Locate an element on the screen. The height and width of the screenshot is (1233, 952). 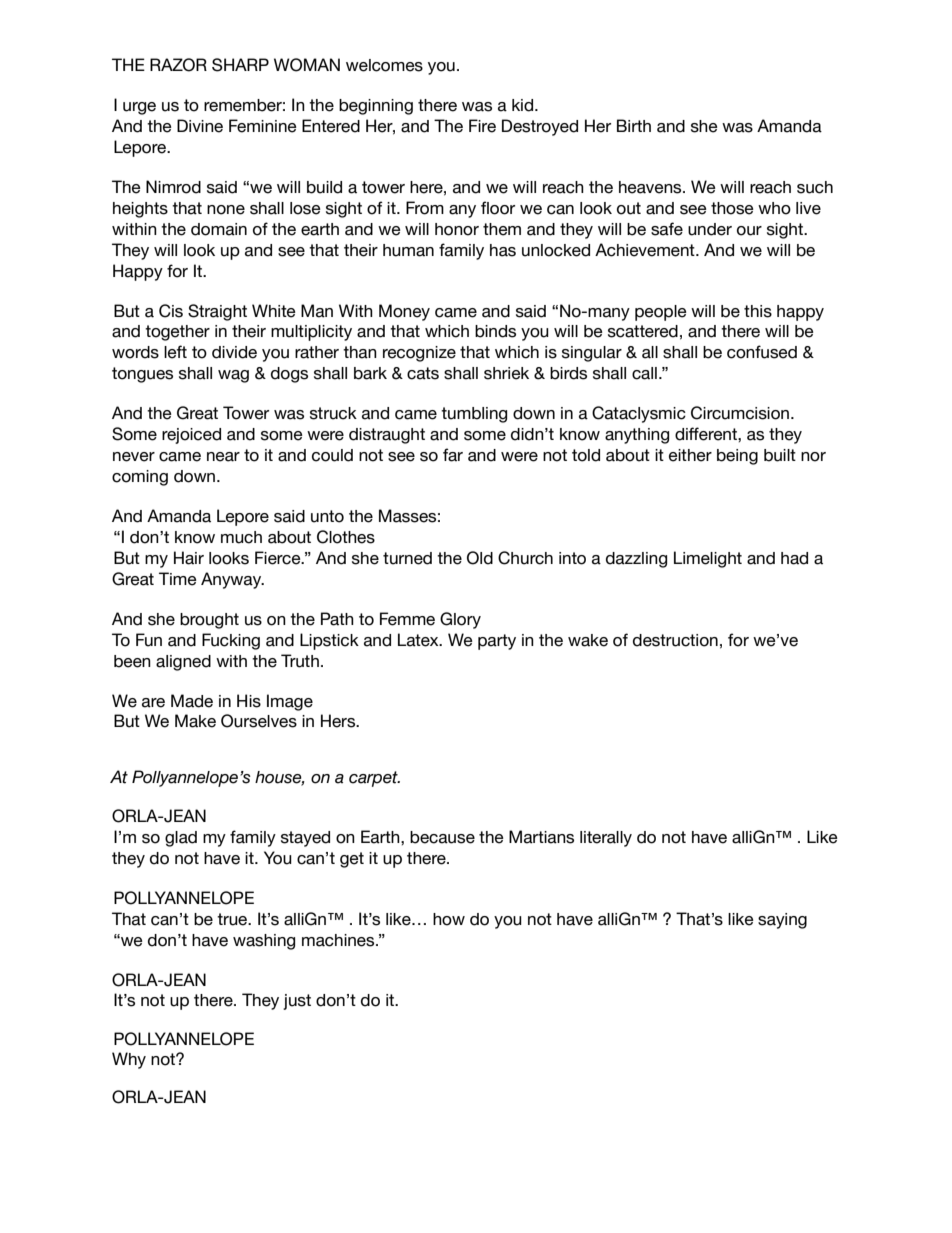
glad is located at coordinates (181, 839).
